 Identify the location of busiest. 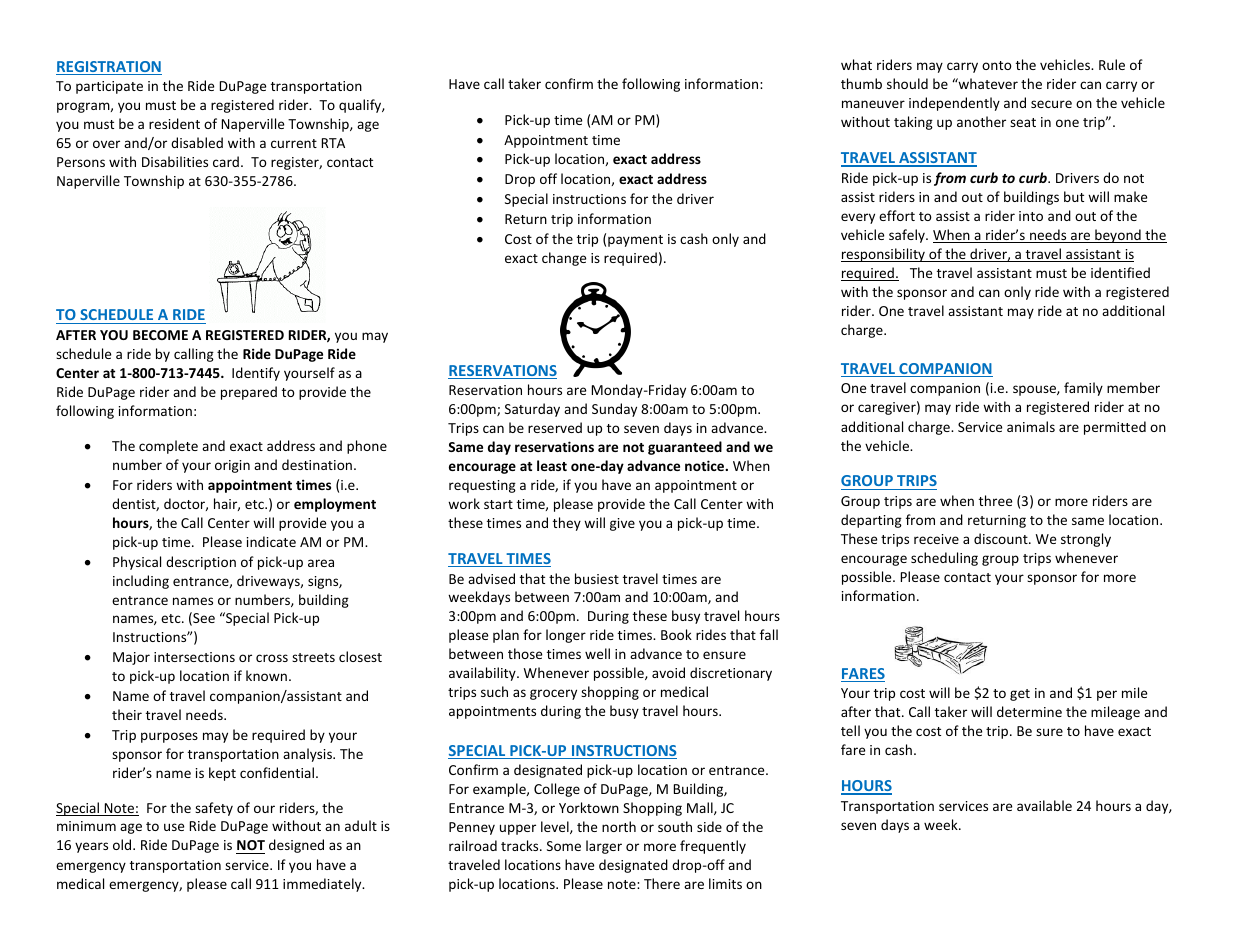
(597, 578).
